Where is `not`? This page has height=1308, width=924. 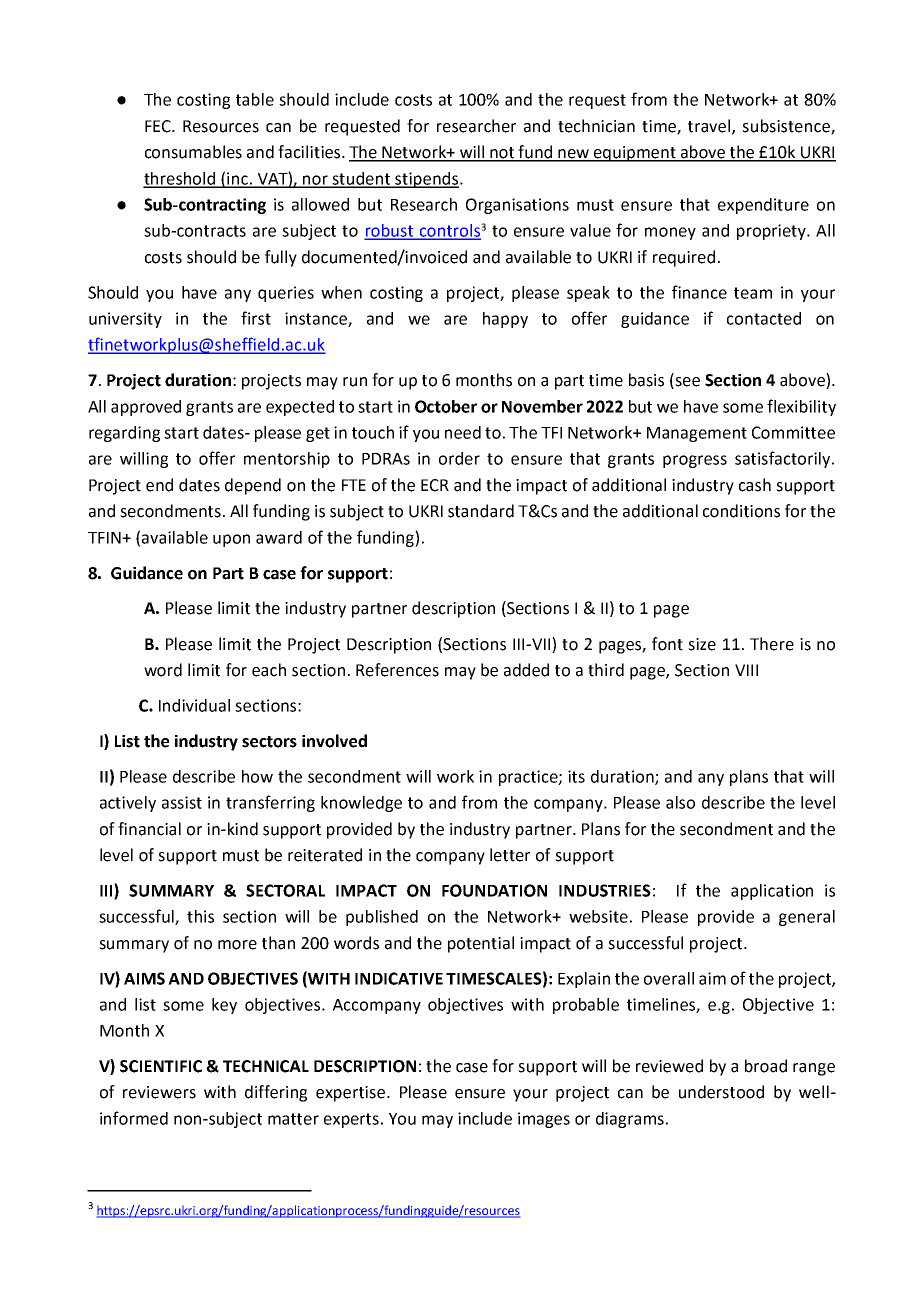 not is located at coordinates (502, 154).
